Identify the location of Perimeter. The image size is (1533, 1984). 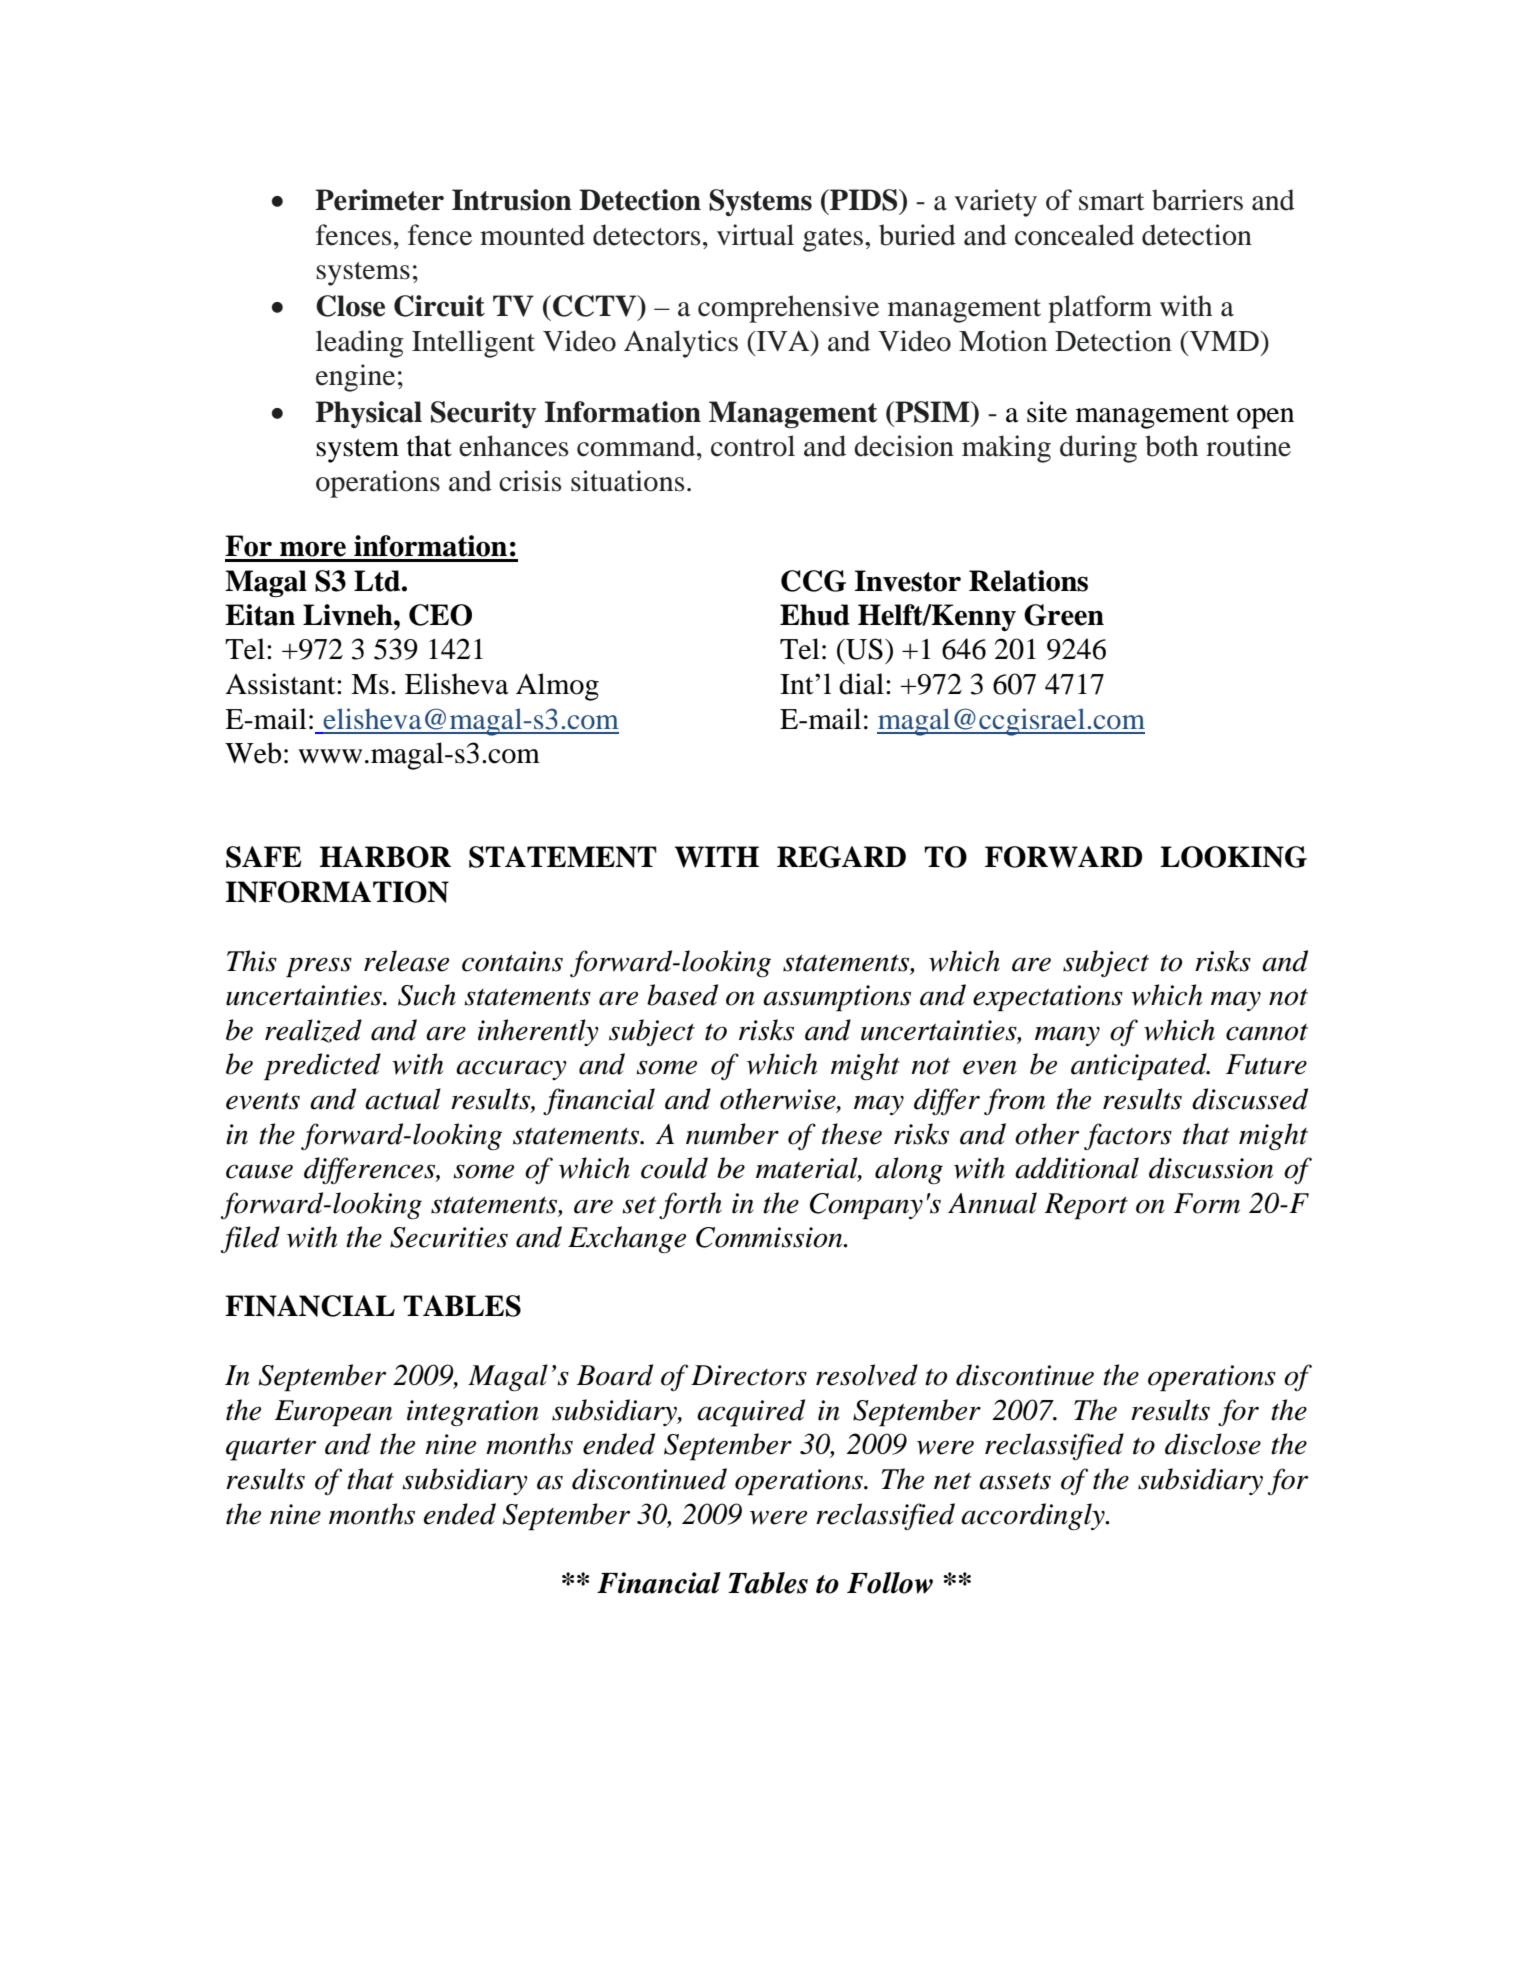
(379, 200).
